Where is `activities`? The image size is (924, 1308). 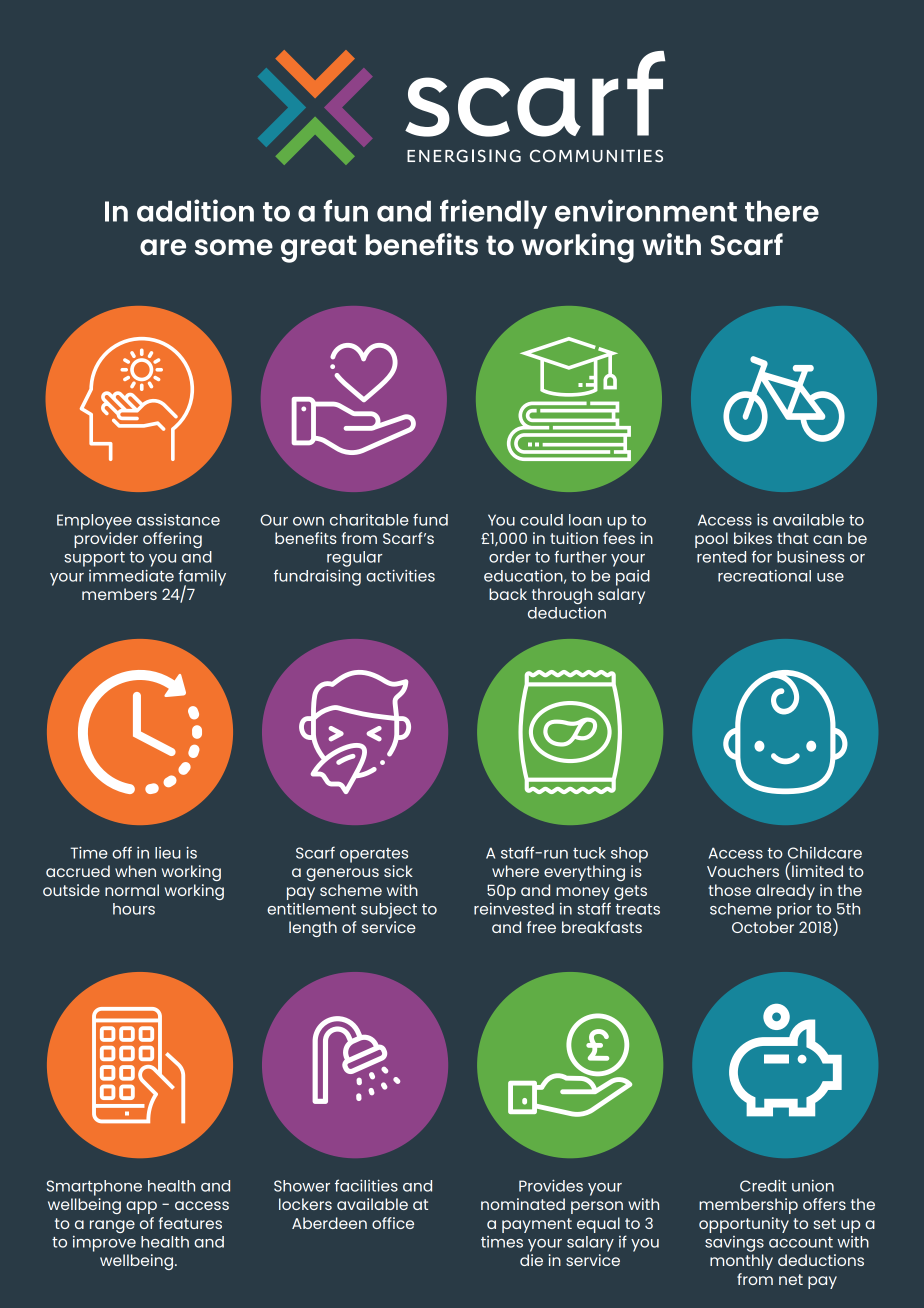 activities is located at coordinates (400, 575).
